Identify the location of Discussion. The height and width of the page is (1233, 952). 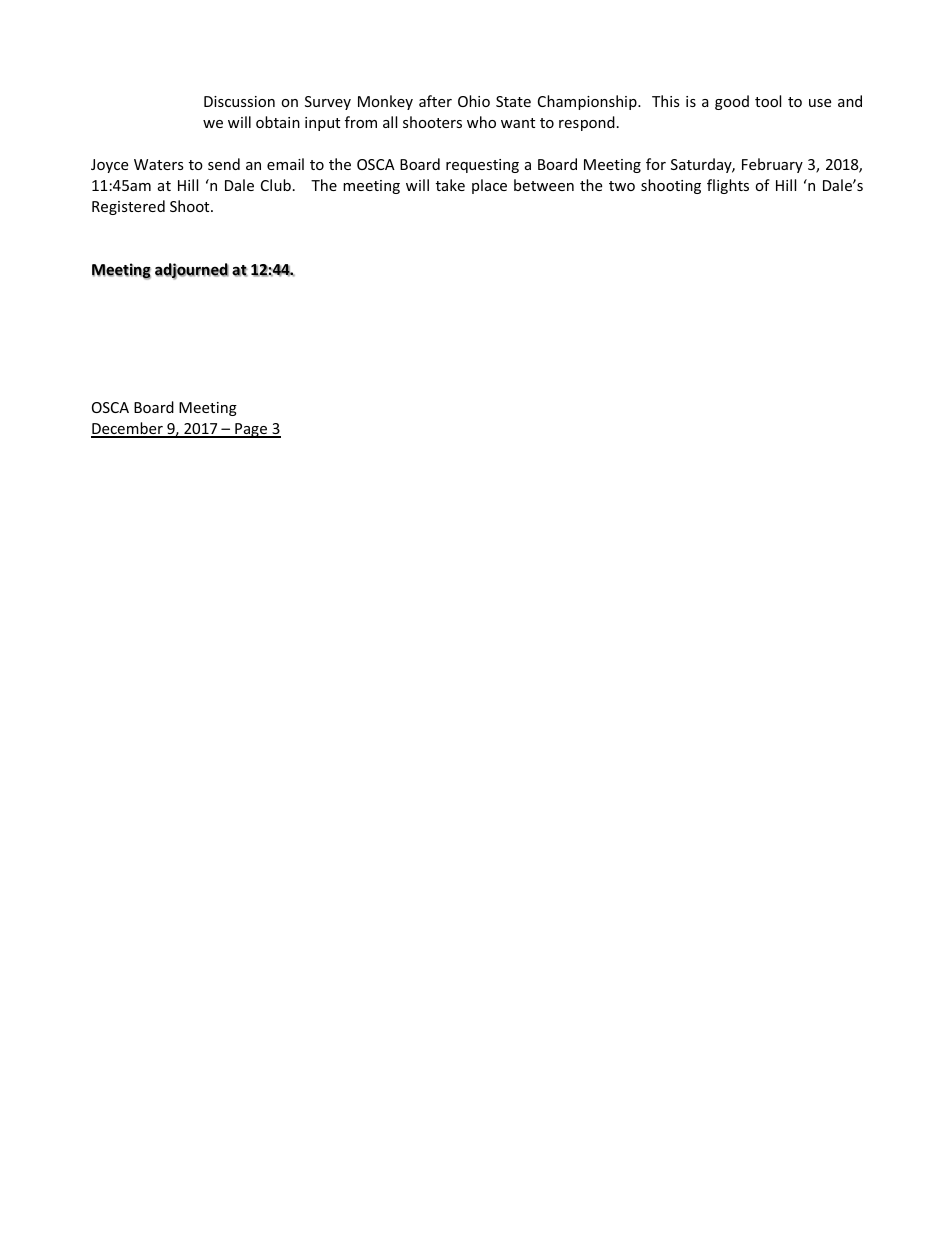
(239, 101).
